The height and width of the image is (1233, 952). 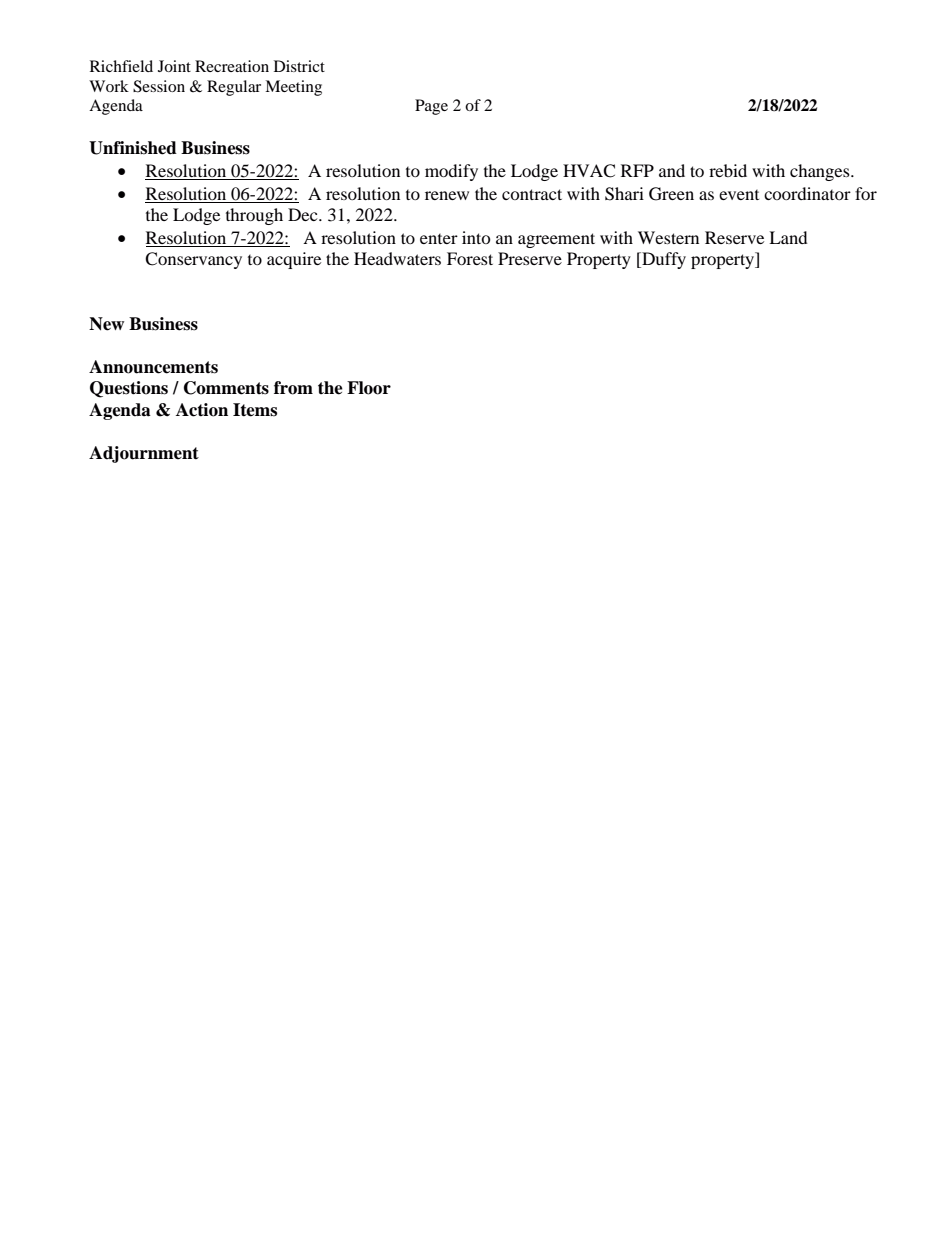 What do you see at coordinates (369, 388) in the image?
I see `Floor` at bounding box center [369, 388].
